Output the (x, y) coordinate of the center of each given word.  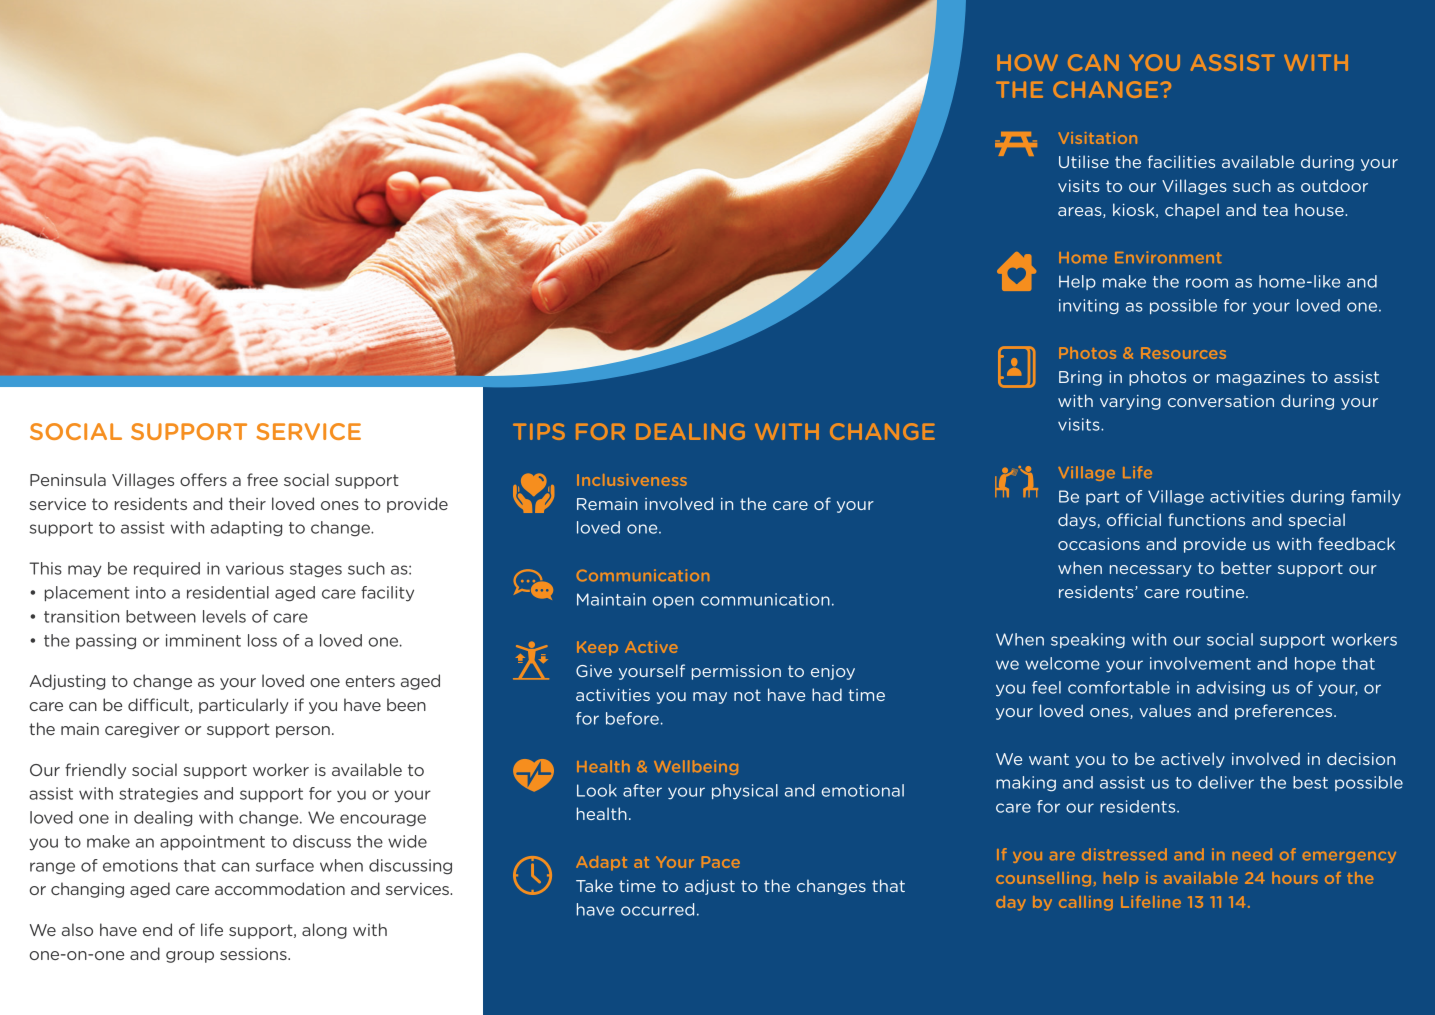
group (190, 957)
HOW (1027, 62)
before (632, 718)
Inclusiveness (632, 480)
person (303, 732)
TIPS (539, 431)
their (247, 503)
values (1165, 710)
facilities (1181, 161)
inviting (1089, 306)
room (1207, 283)
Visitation (1098, 138)
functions (1206, 519)
